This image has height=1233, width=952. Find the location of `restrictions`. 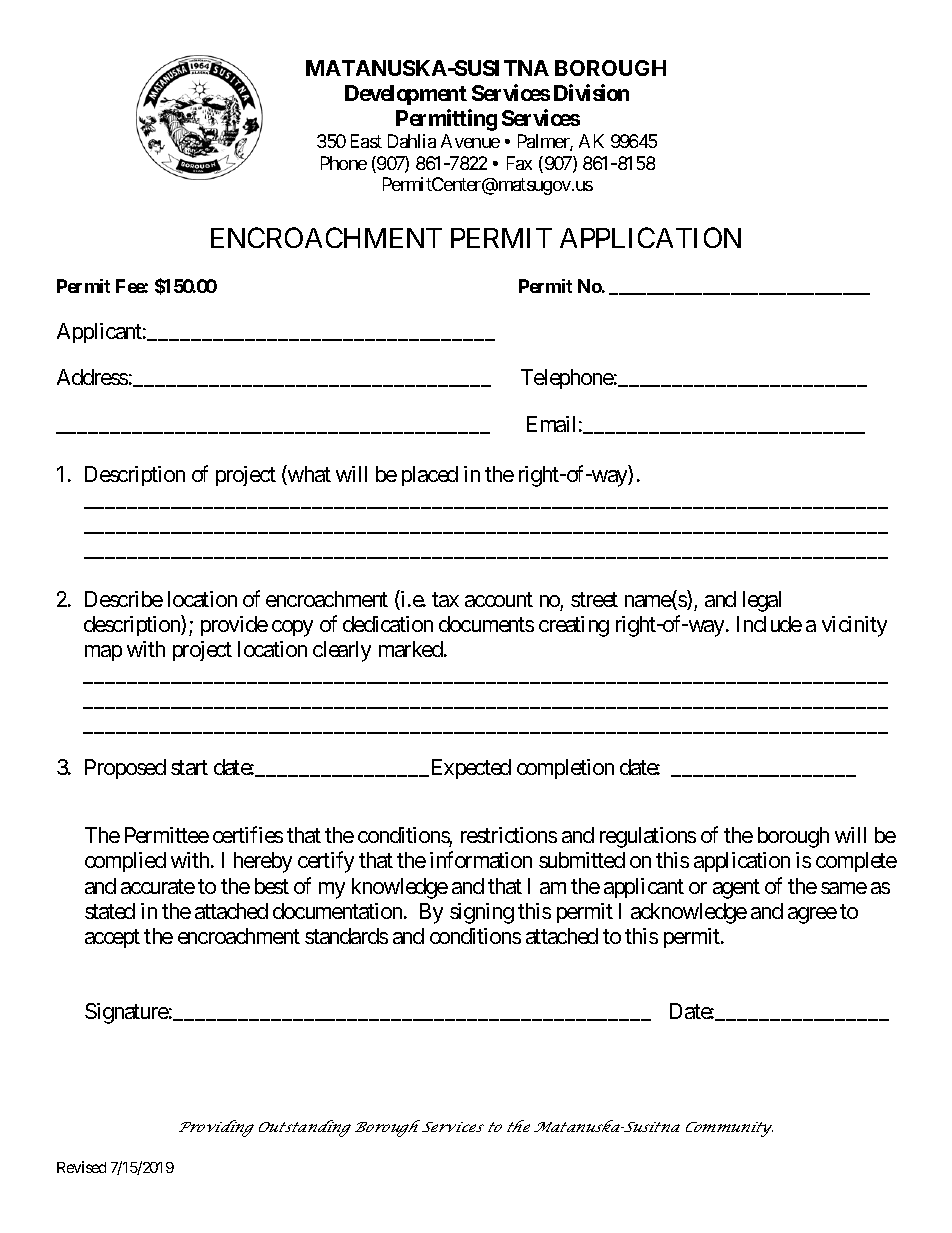

restrictions is located at coordinates (509, 835).
